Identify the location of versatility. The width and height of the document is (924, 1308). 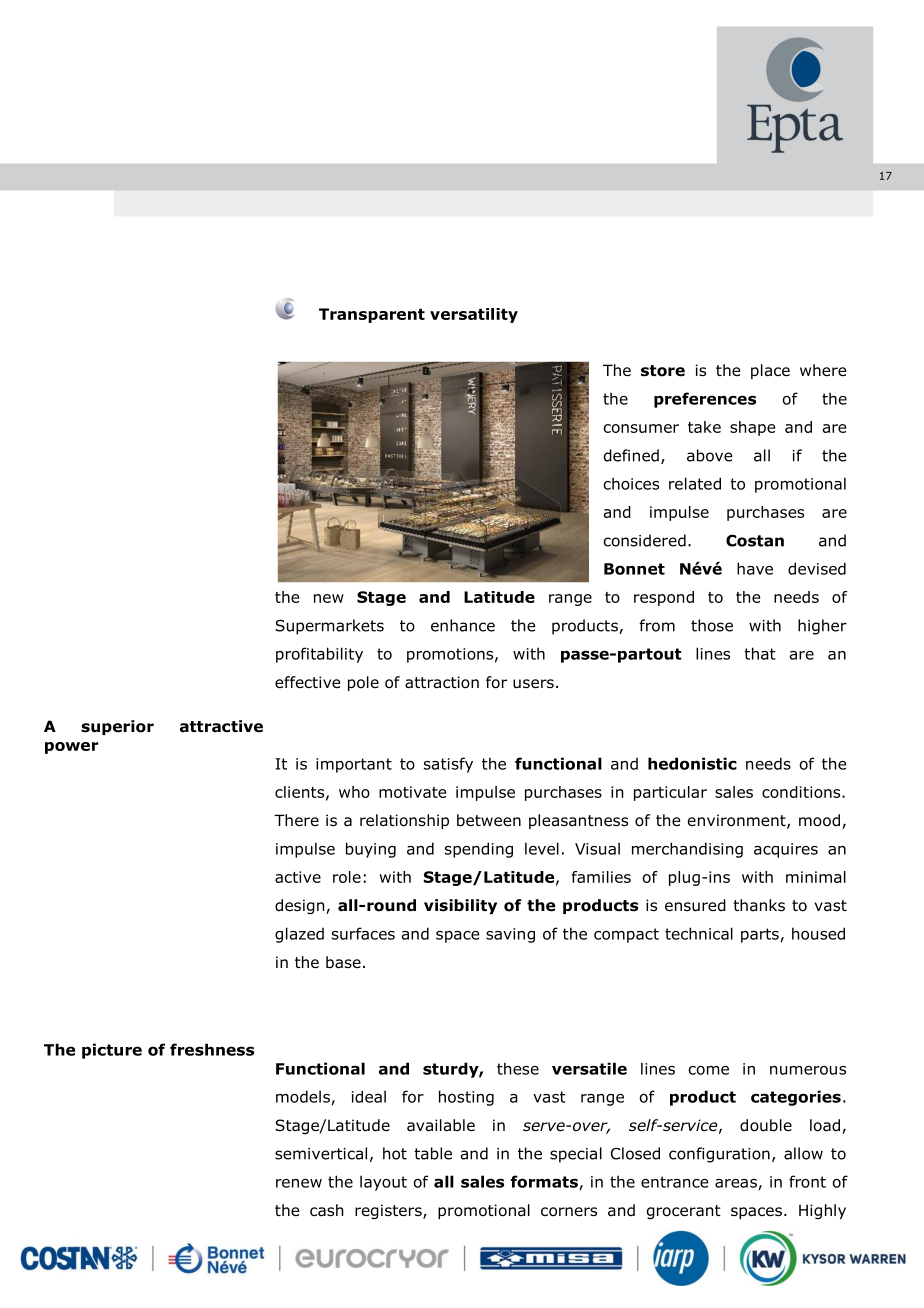
(474, 315).
